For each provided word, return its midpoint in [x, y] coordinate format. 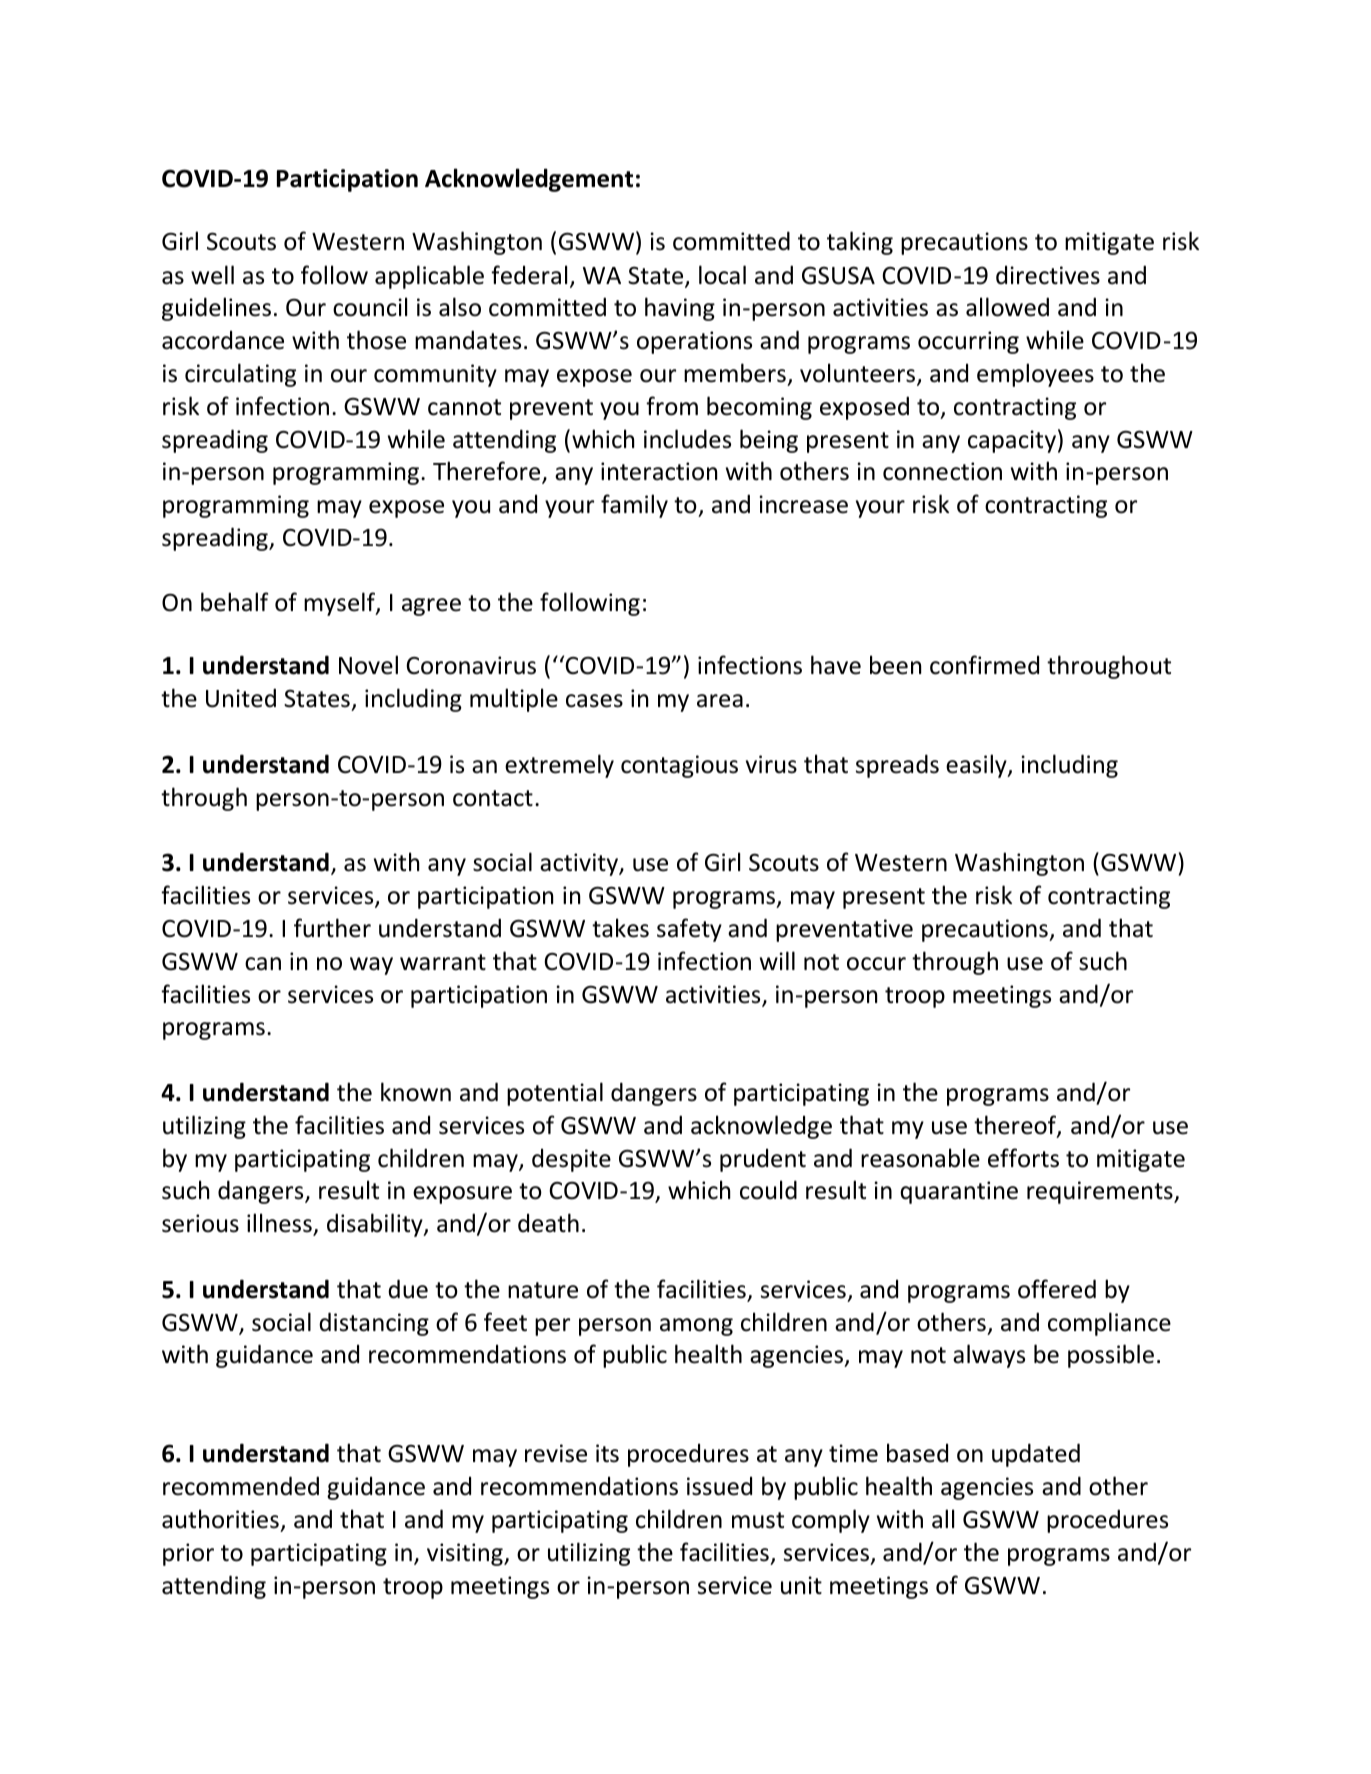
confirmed [984, 665]
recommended [241, 1486]
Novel [368, 665]
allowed [1007, 307]
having [680, 309]
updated [1036, 1455]
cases [594, 701]
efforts [1023, 1158]
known [416, 1092]
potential [555, 1094]
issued [719, 1486]
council [370, 307]
